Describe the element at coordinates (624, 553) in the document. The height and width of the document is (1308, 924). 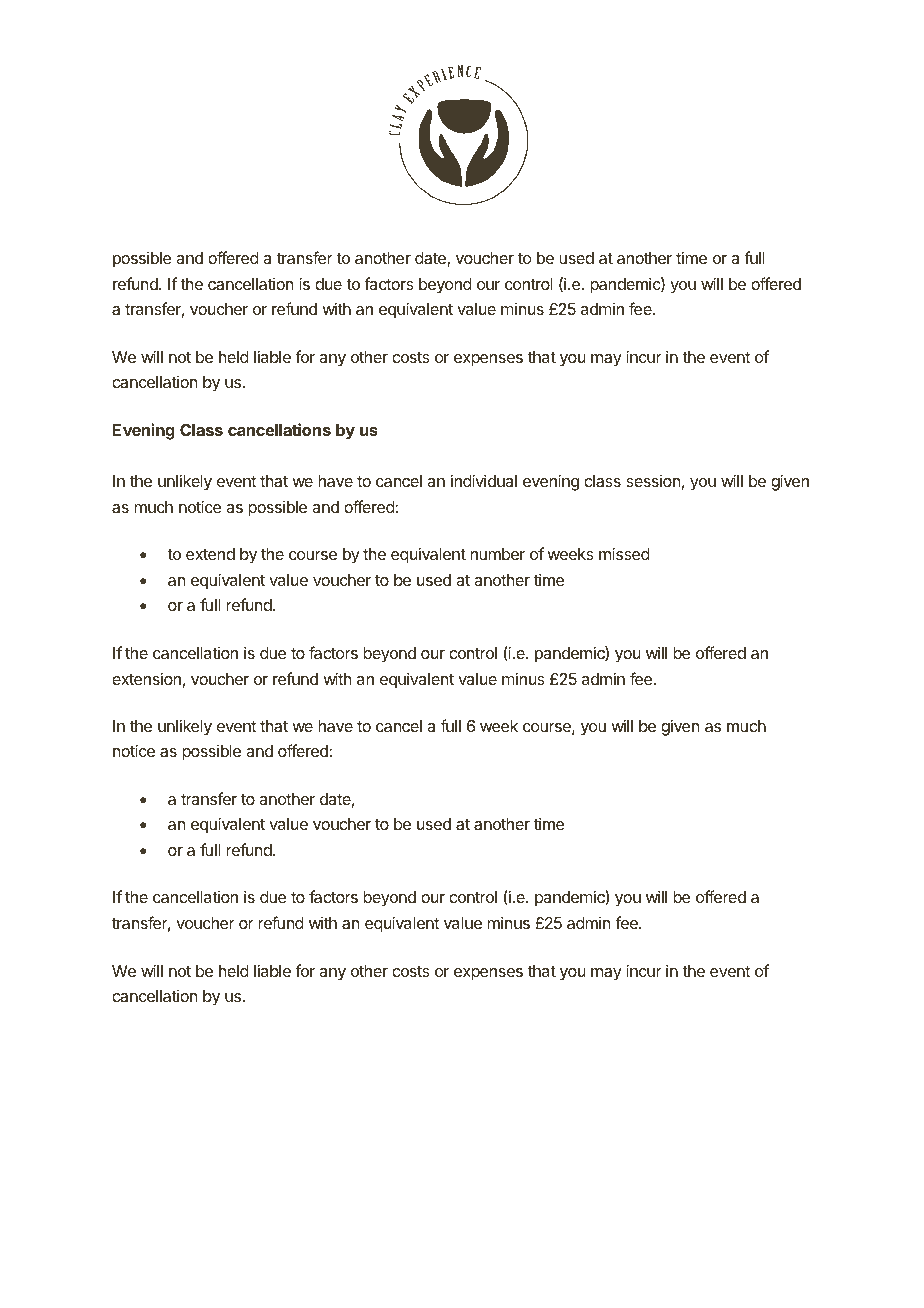
I see `missed` at that location.
